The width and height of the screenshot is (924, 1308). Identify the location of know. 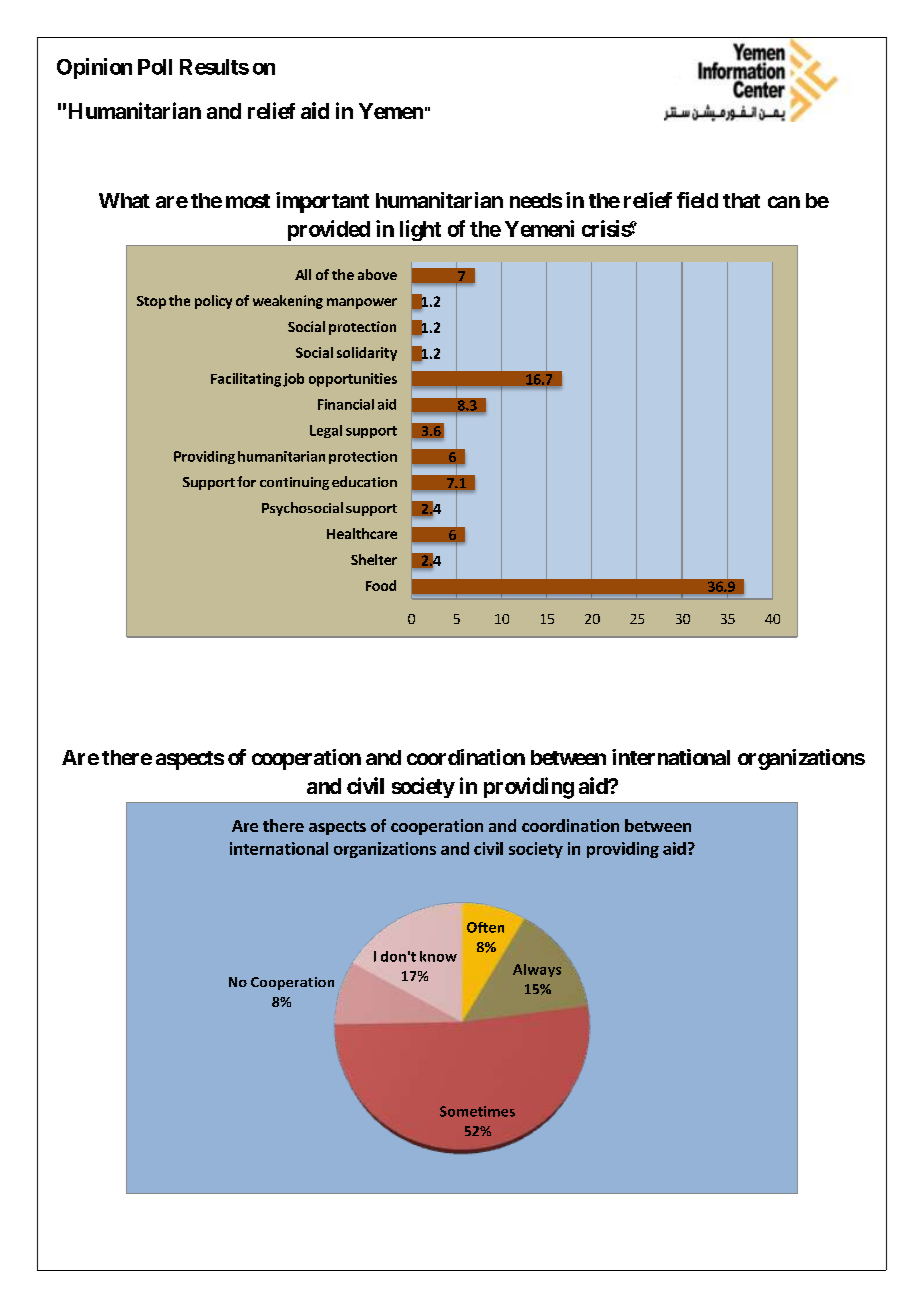
(438, 956).
